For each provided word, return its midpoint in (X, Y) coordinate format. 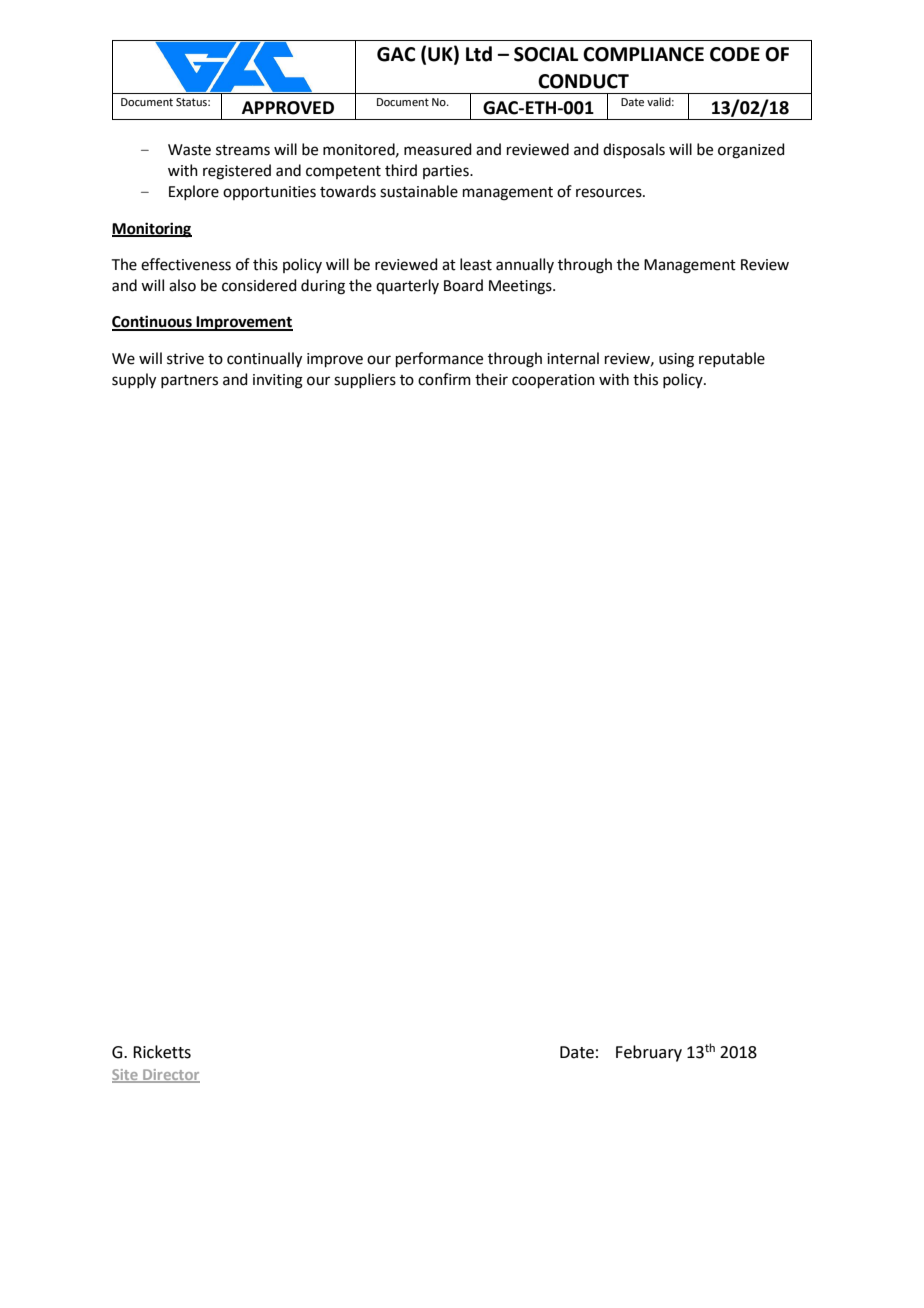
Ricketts (162, 1052)
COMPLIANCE (643, 54)
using (676, 360)
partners (189, 381)
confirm (444, 379)
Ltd (479, 54)
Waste (189, 150)
